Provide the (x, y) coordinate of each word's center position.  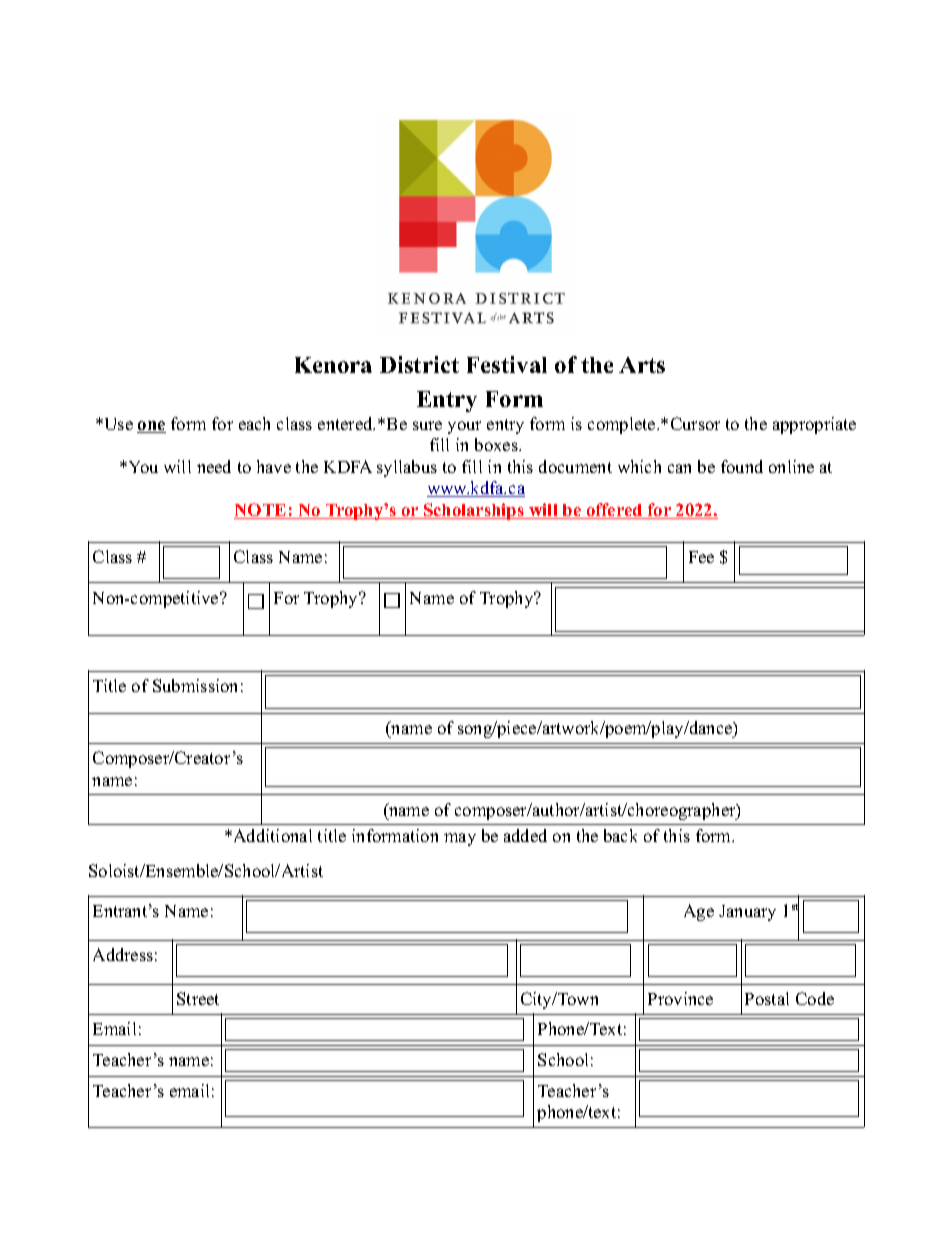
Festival (507, 364)
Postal (767, 998)
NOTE (261, 511)
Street (198, 998)
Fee (701, 557)
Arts (642, 365)
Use (117, 424)
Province (680, 998)
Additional (271, 835)
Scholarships (474, 511)
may (460, 839)
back (620, 835)
